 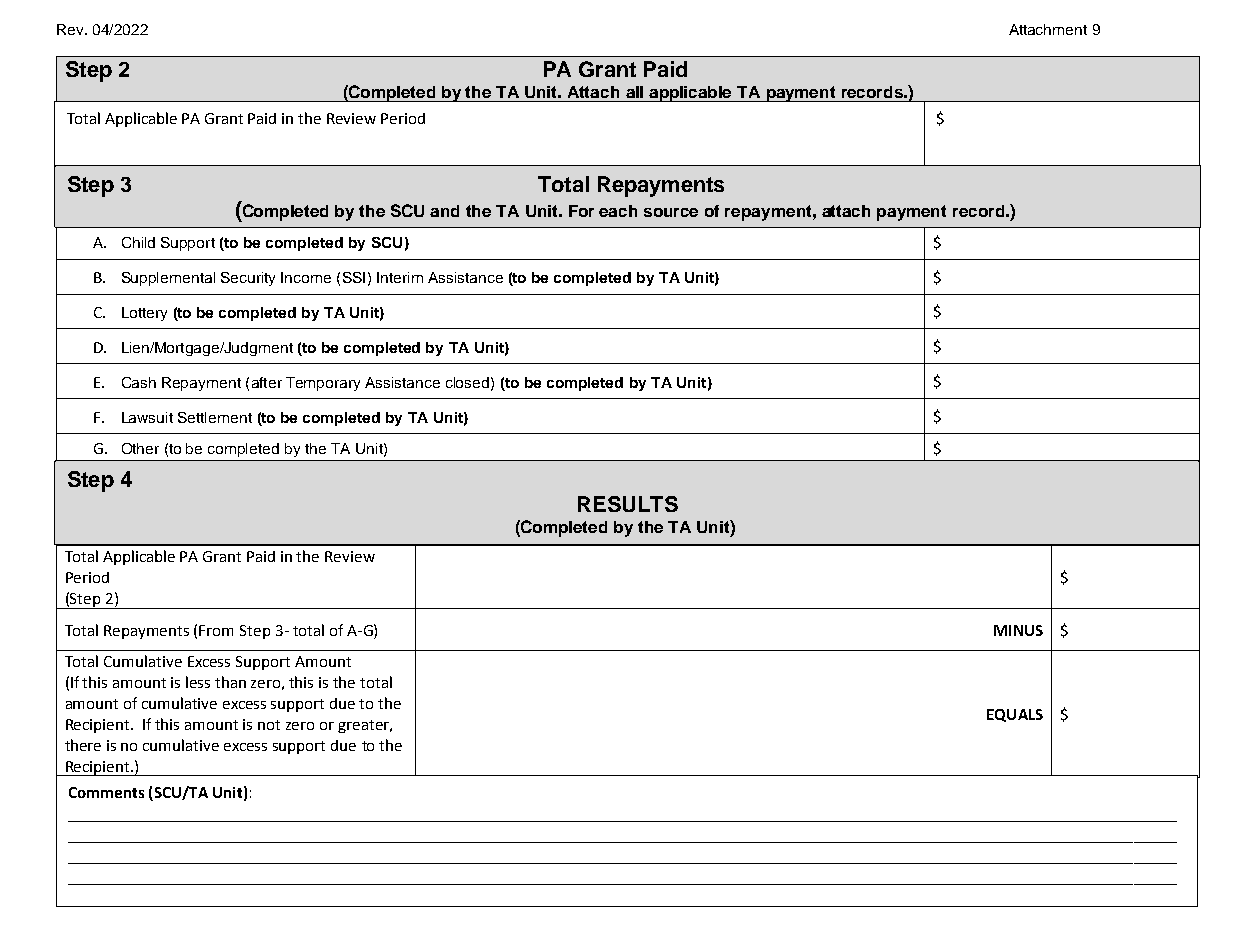 I want to click on than, so click(x=230, y=682).
